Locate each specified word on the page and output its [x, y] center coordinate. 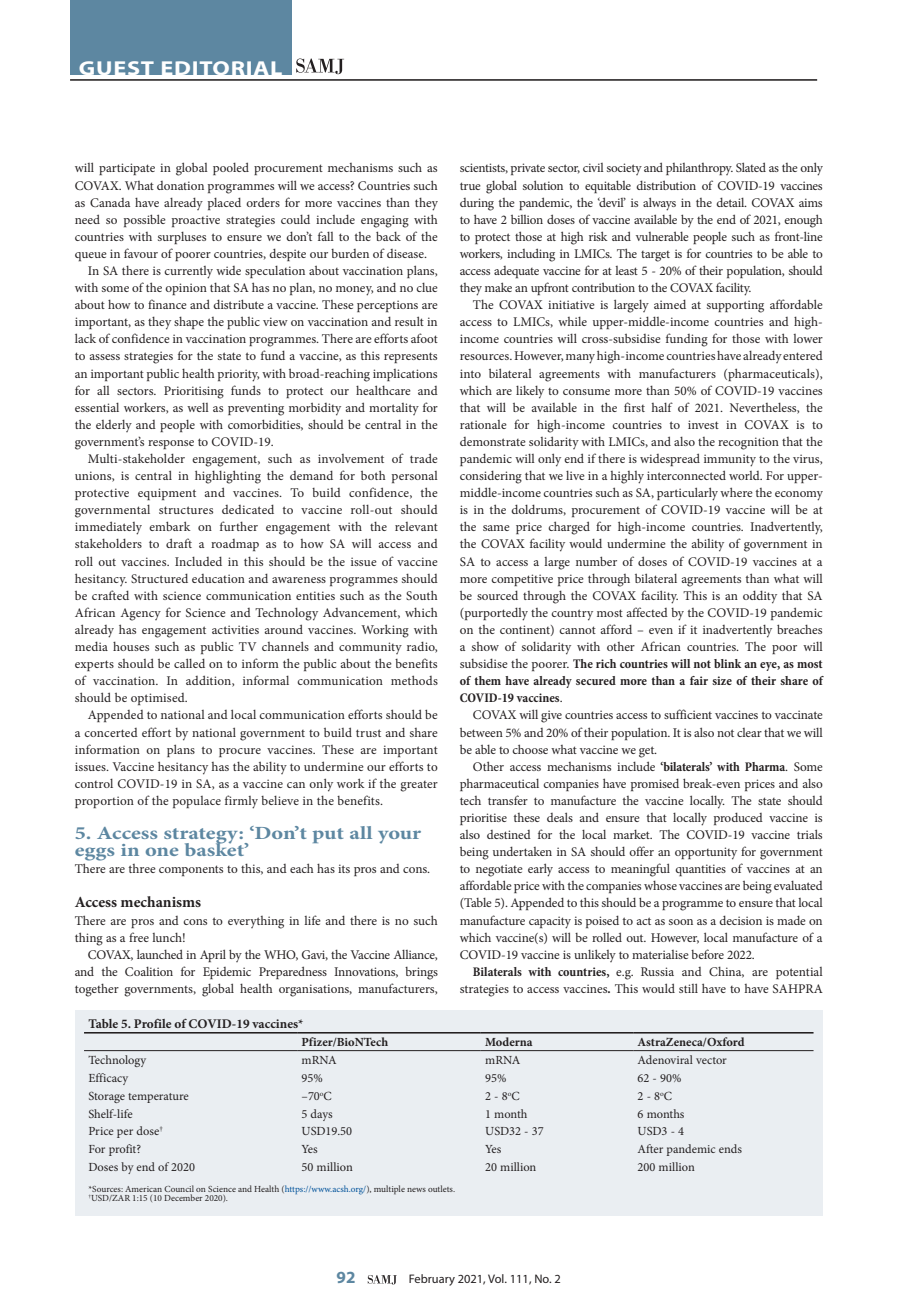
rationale [483, 424]
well [198, 407]
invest [703, 424]
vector [711, 1060]
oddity [760, 597]
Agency [141, 614]
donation [180, 185]
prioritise [483, 819]
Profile [152, 1023]
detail [731, 202]
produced [738, 818]
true [470, 186]
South [421, 595]
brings [421, 973]
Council [179, 1188]
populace [197, 802]
